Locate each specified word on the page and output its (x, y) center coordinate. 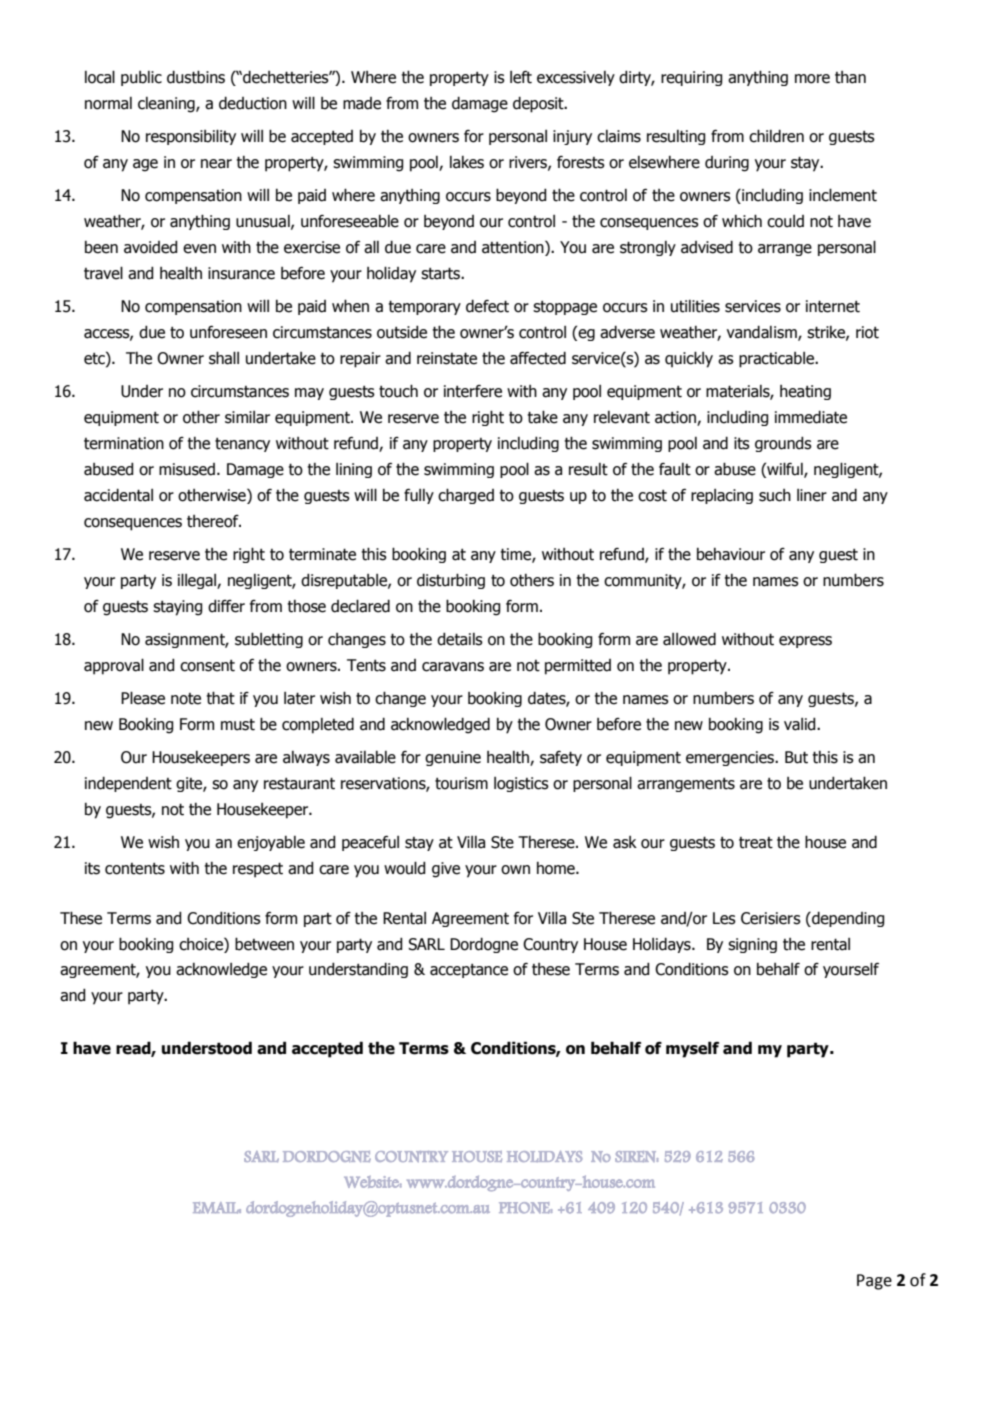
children (776, 136)
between (264, 944)
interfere (473, 391)
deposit (539, 104)
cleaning (167, 105)
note (186, 699)
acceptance (469, 971)
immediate (811, 417)
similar (247, 417)
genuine (453, 758)
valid (801, 724)
